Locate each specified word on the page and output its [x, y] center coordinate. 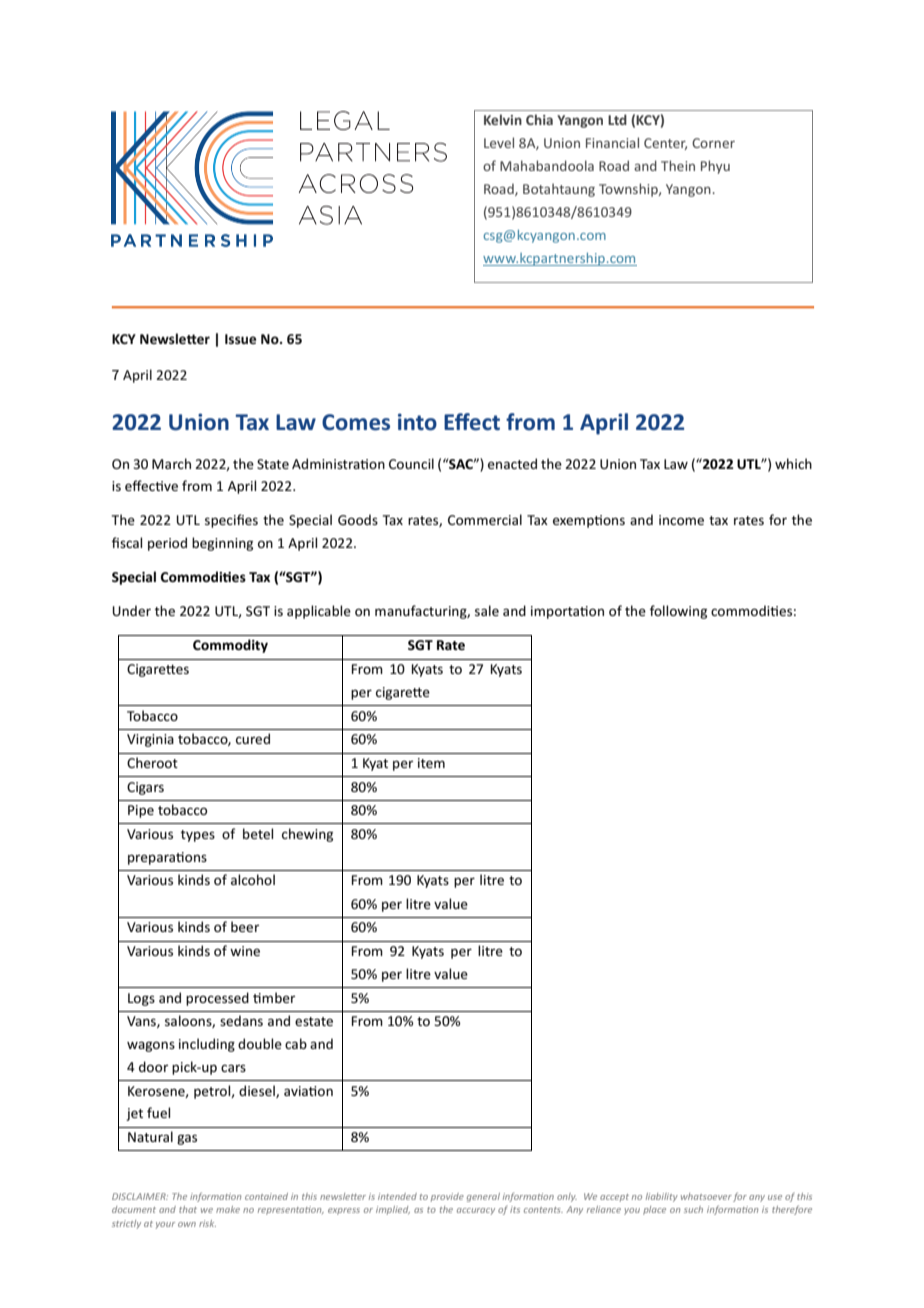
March [171, 463]
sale [487, 610]
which [793, 463]
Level [499, 142]
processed [217, 999]
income [681, 520]
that [188, 1209]
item [431, 763]
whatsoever [706, 1196]
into [417, 422]
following [678, 612]
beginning [222, 544]
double [260, 1043]
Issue [240, 339]
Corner [713, 143]
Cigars [145, 788]
